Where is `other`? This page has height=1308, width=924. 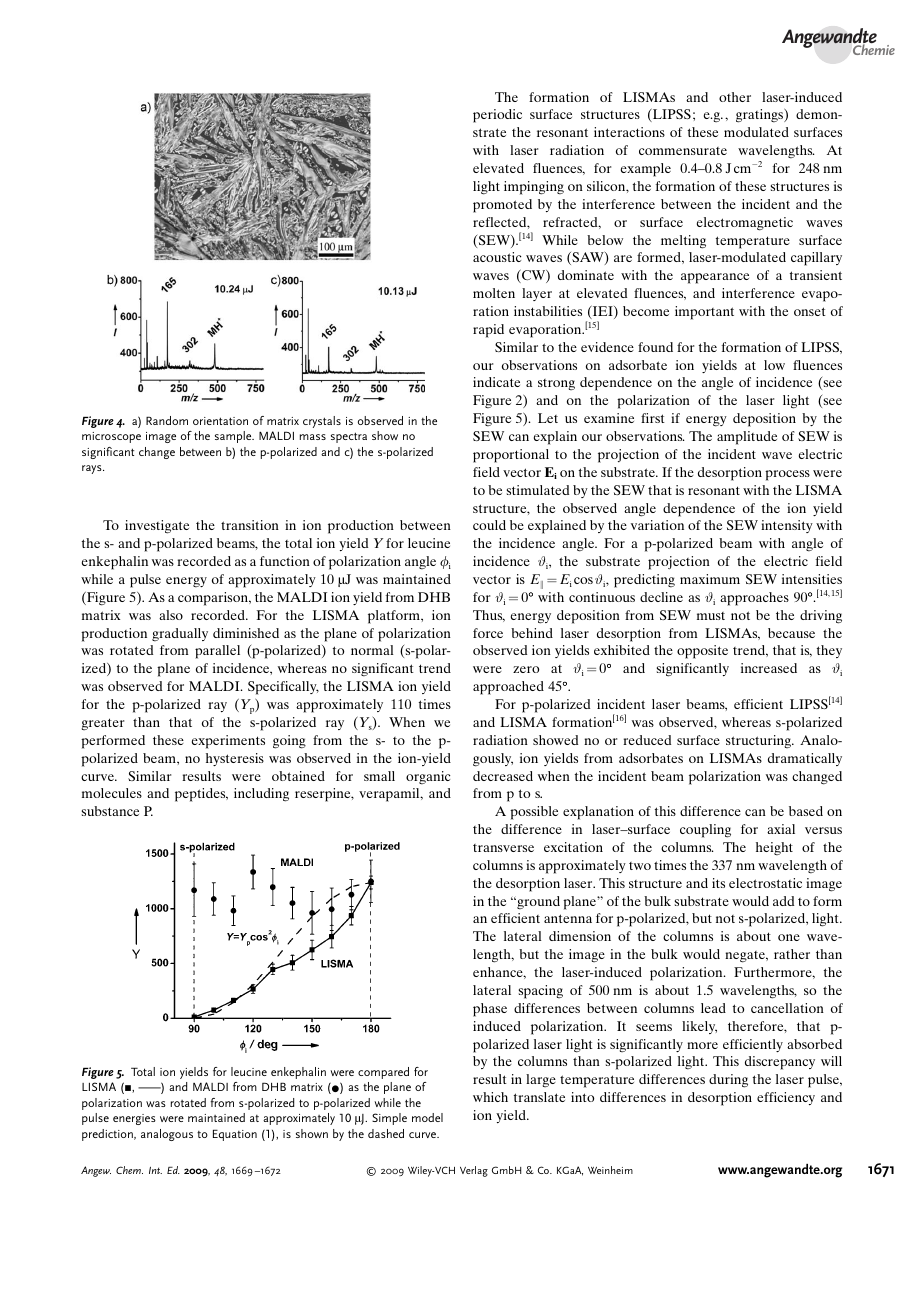 other is located at coordinates (735, 97).
